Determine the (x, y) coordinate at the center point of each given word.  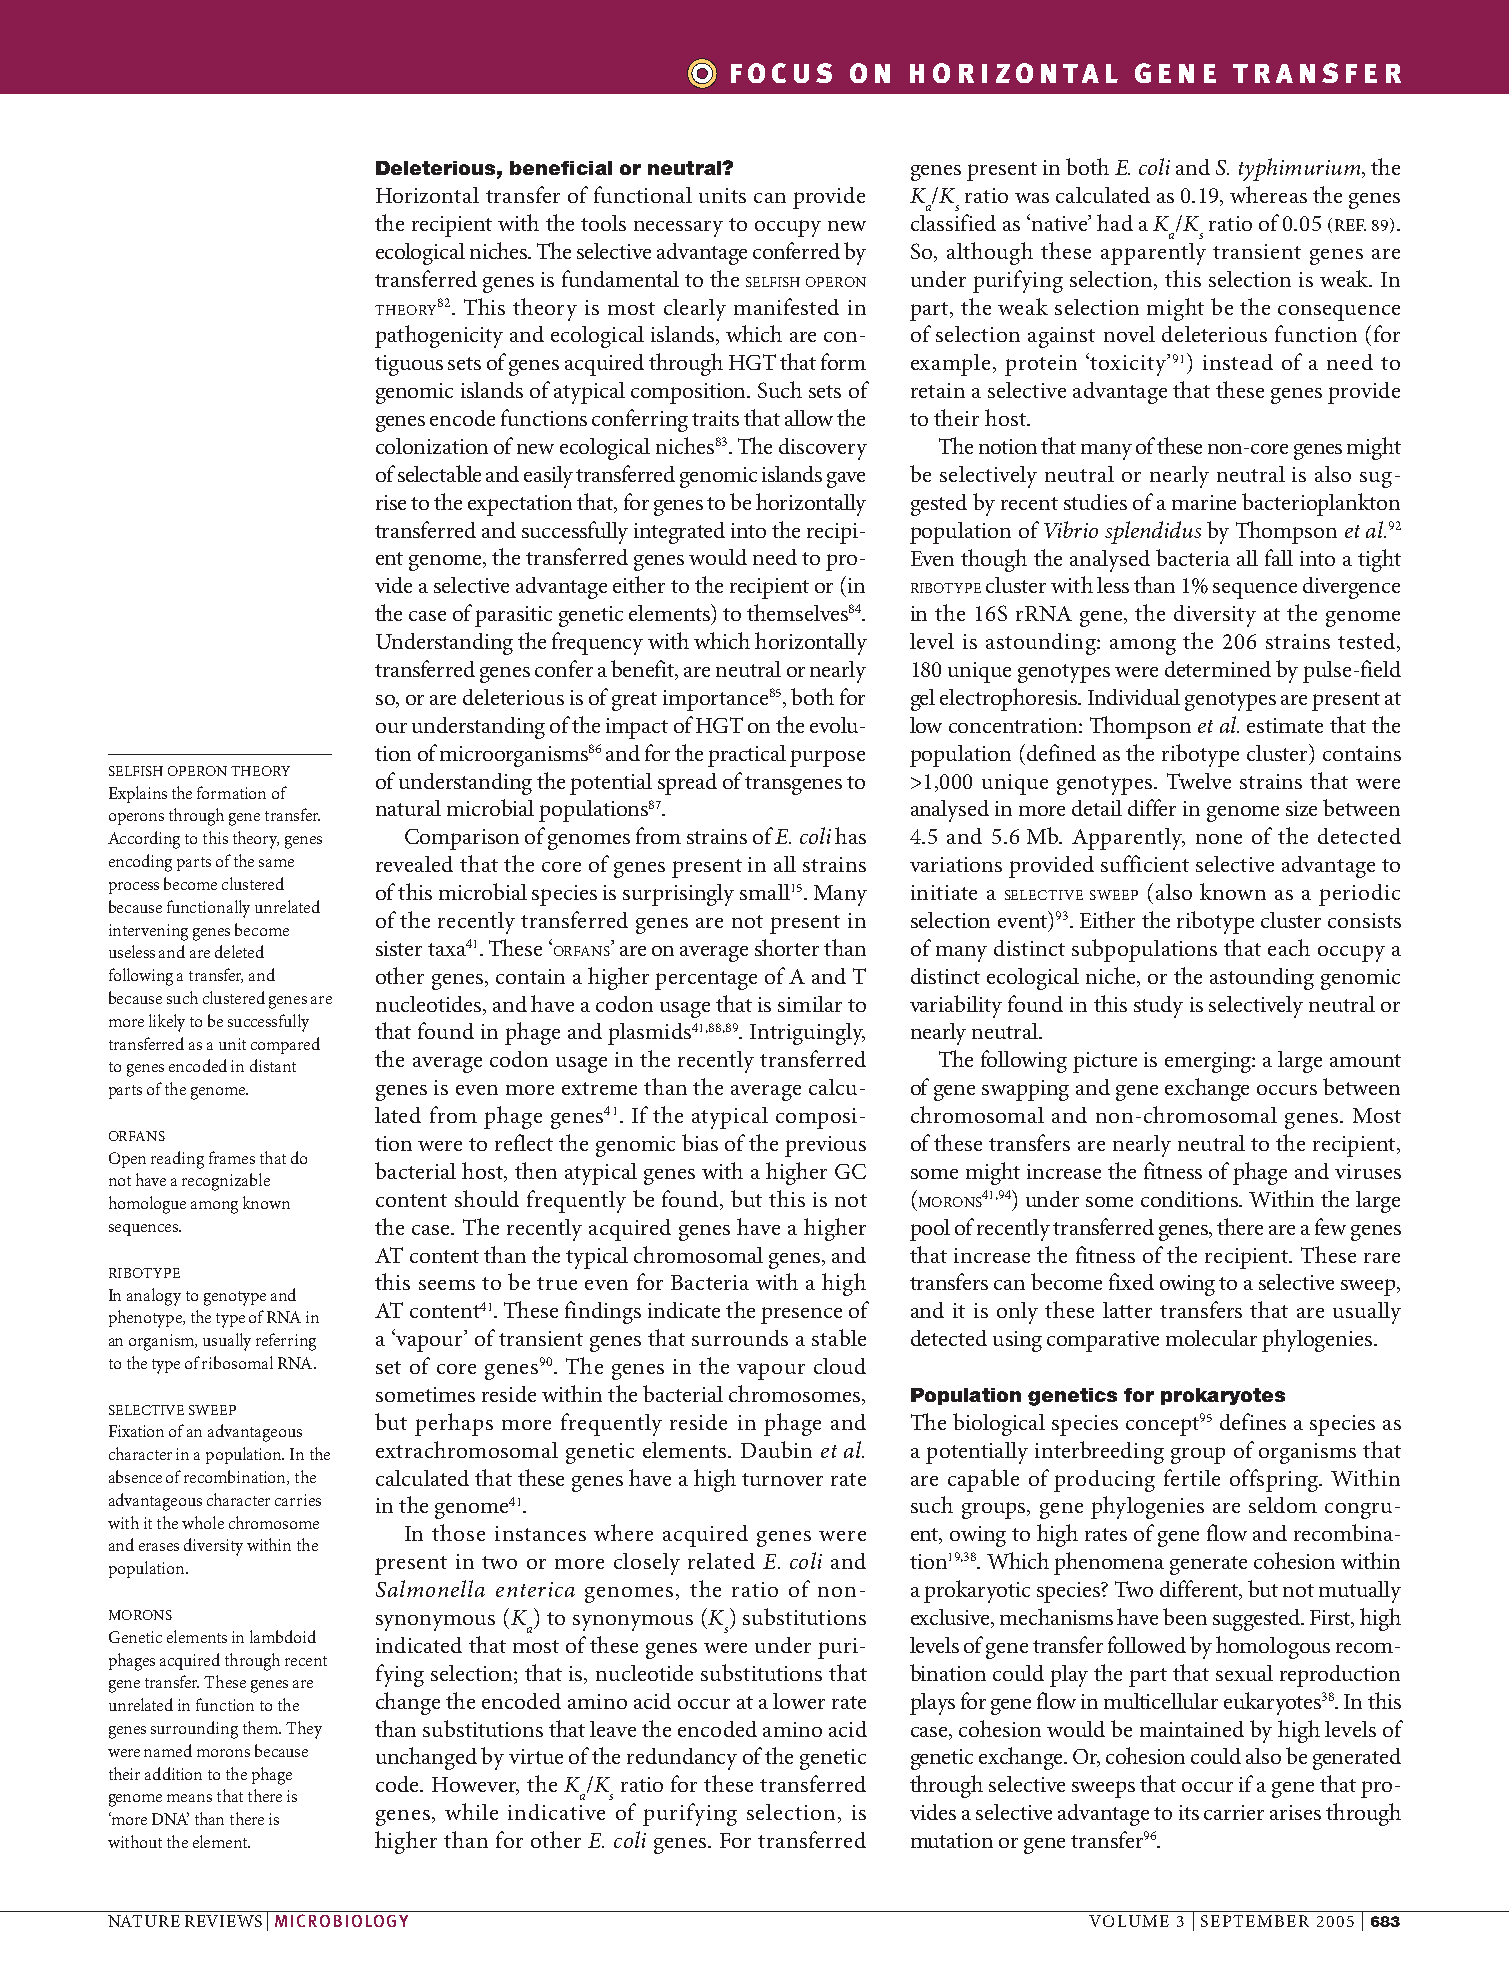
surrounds (740, 1338)
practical (747, 756)
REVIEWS (223, 1921)
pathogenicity (439, 336)
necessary (678, 229)
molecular (1211, 1338)
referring (286, 1342)
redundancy (682, 1759)
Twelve (1199, 781)
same (276, 863)
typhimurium (1299, 169)
